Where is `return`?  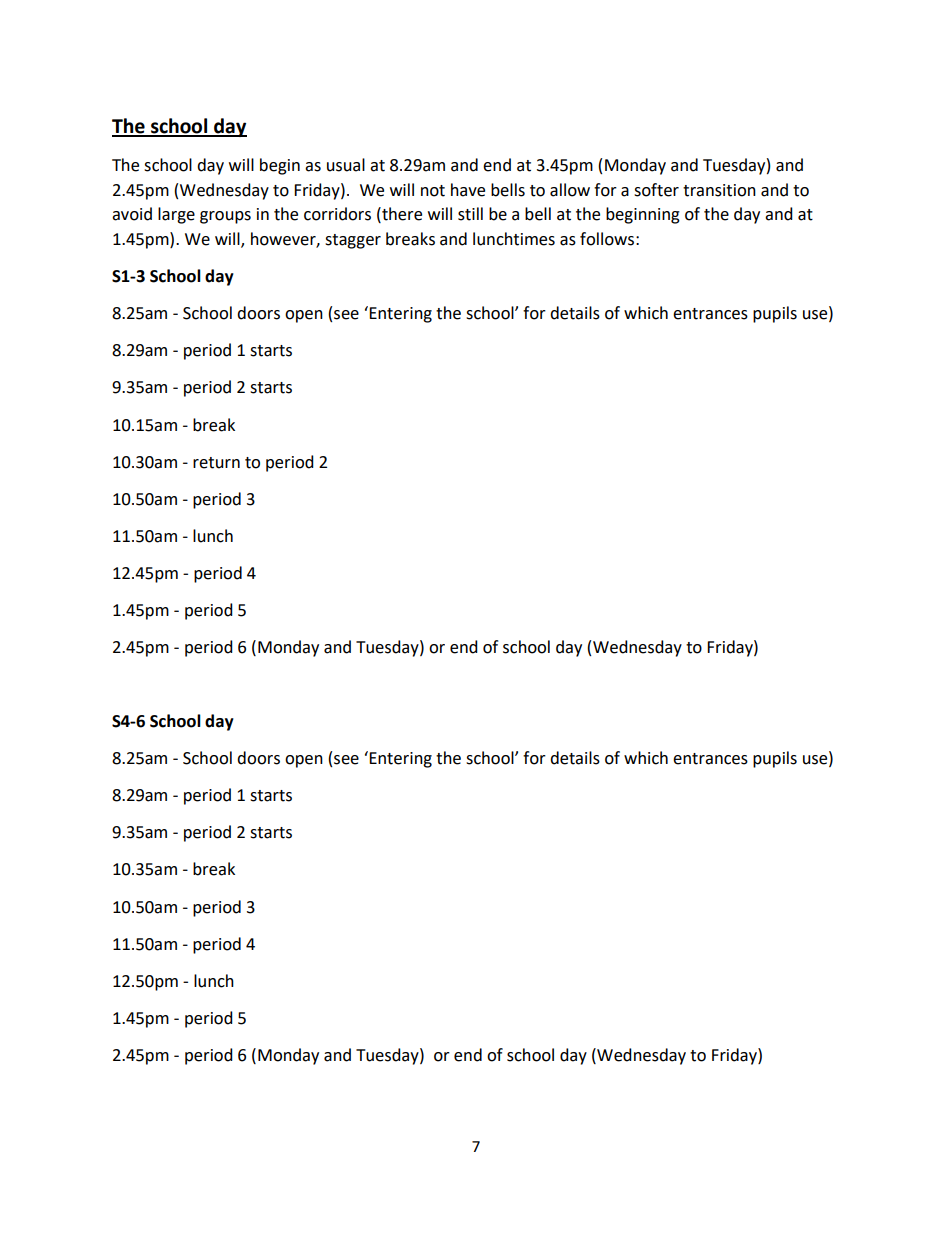 return is located at coordinates (216, 463).
